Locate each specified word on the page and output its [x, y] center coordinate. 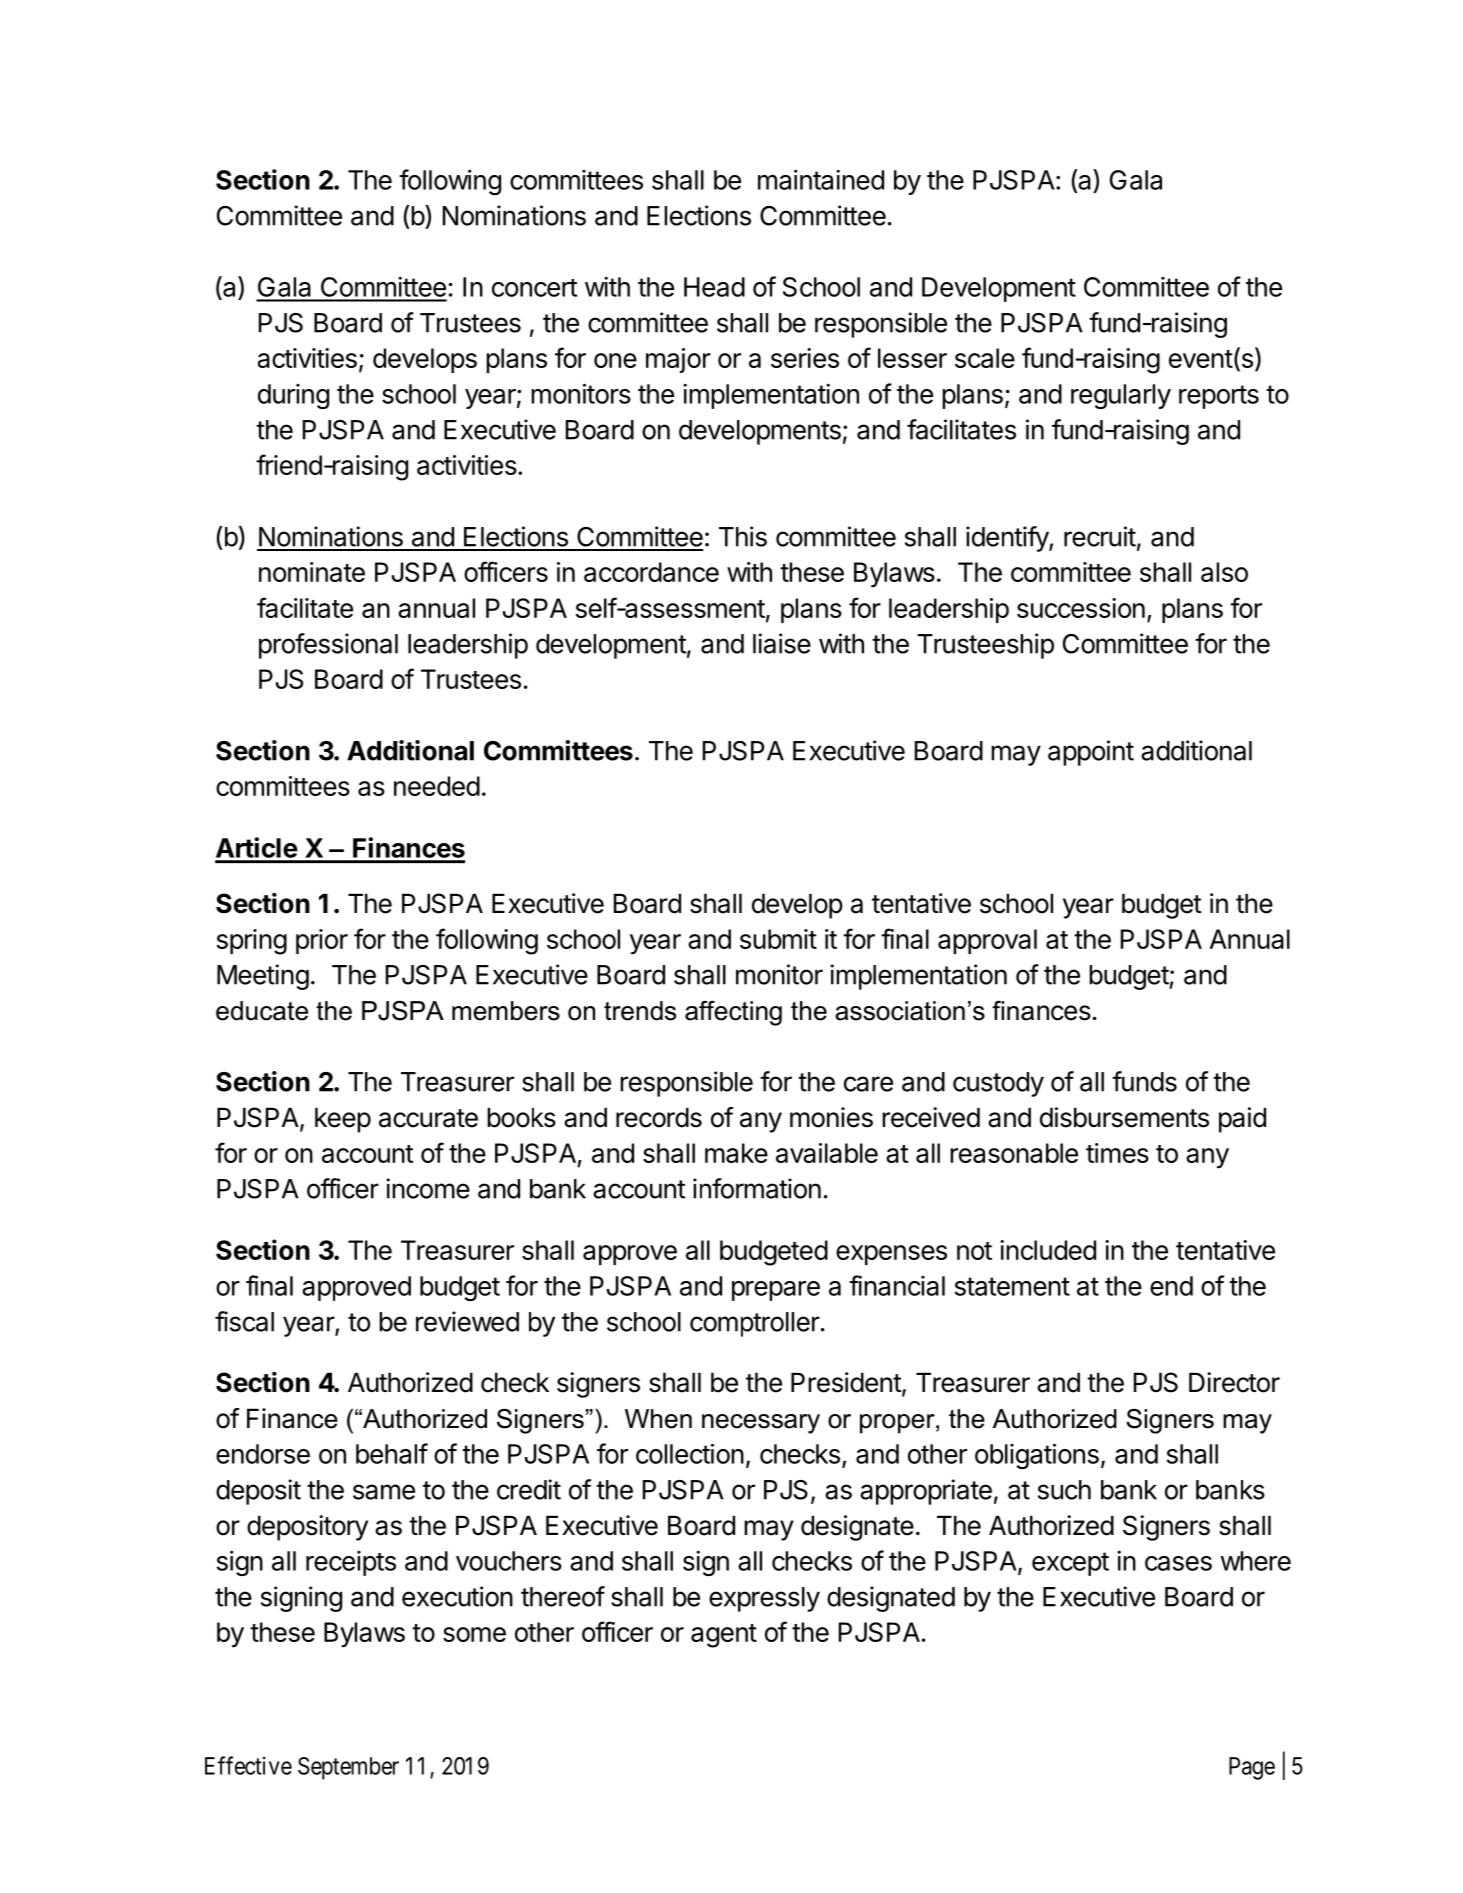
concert [534, 288]
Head [714, 287]
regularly [1121, 396]
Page [1252, 1768]
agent [724, 1636]
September [348, 1768]
